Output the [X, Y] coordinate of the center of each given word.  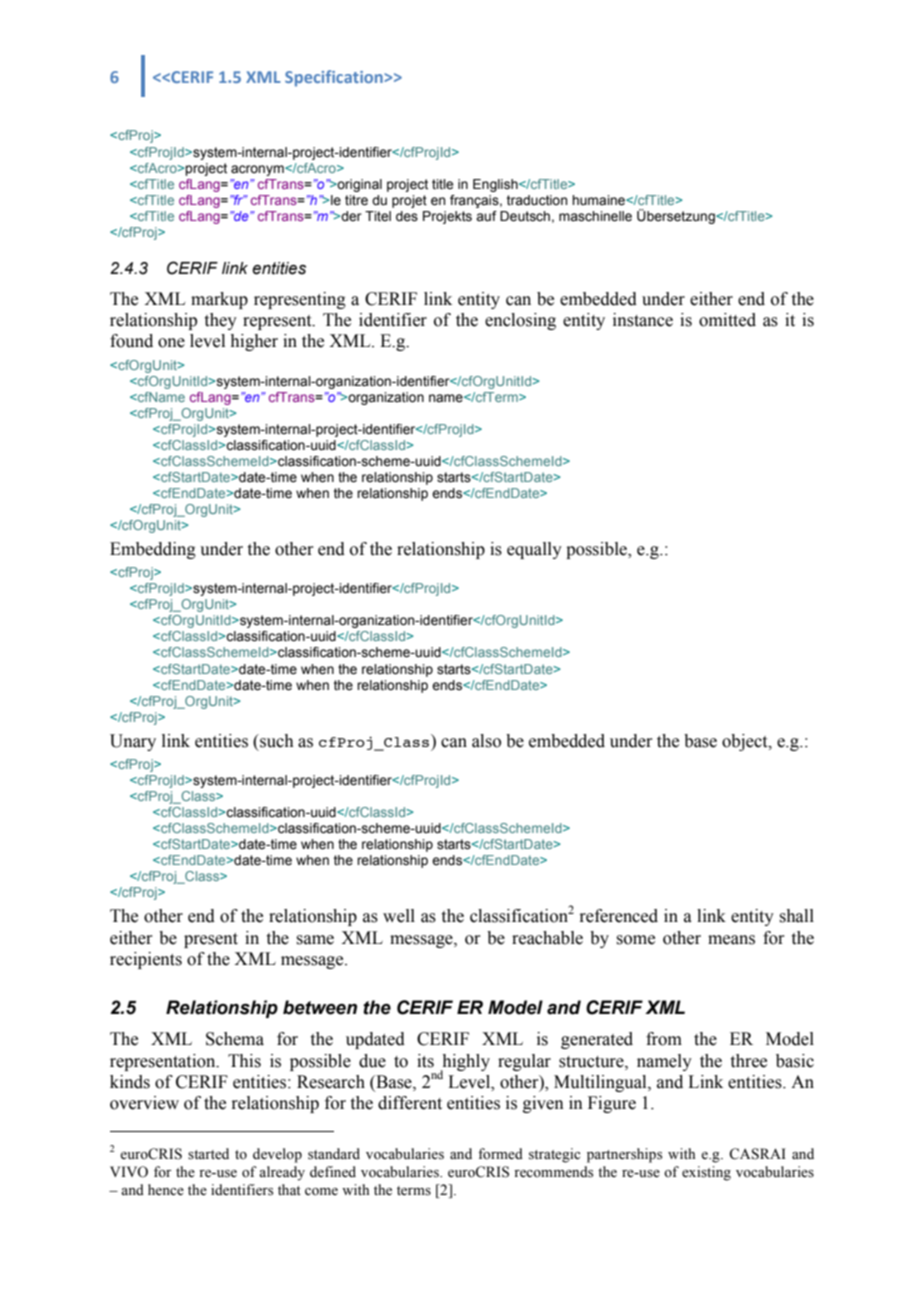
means [731, 940]
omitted [727, 320]
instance [643, 320]
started [208, 1154]
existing [706, 1173]
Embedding [153, 550]
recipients [146, 960]
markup [219, 300]
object [746, 742]
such [276, 741]
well [399, 916]
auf [486, 216]
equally [534, 550]
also [486, 741]
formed [500, 1154]
